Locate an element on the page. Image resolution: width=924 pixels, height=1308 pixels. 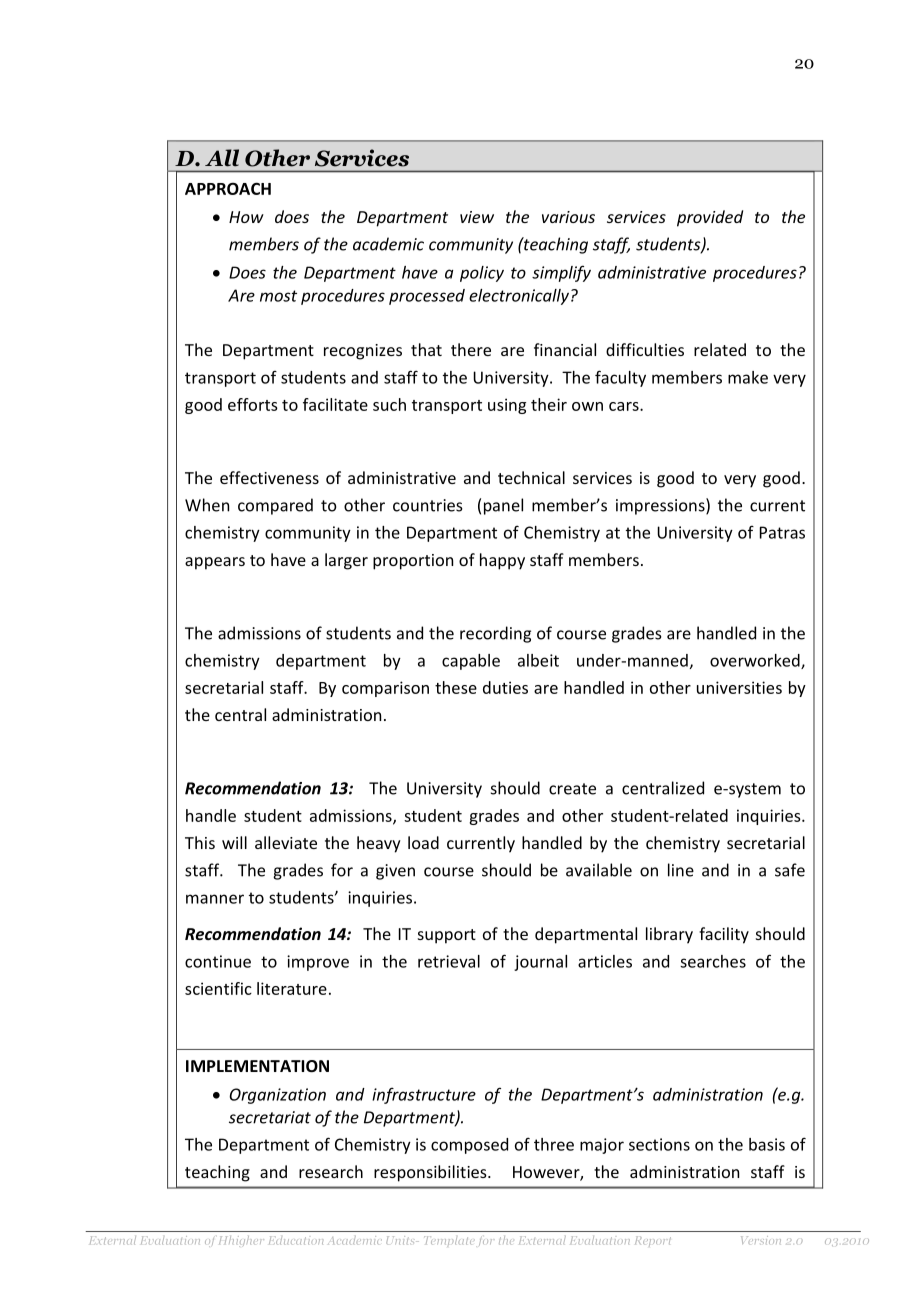
provided is located at coordinates (710, 218).
